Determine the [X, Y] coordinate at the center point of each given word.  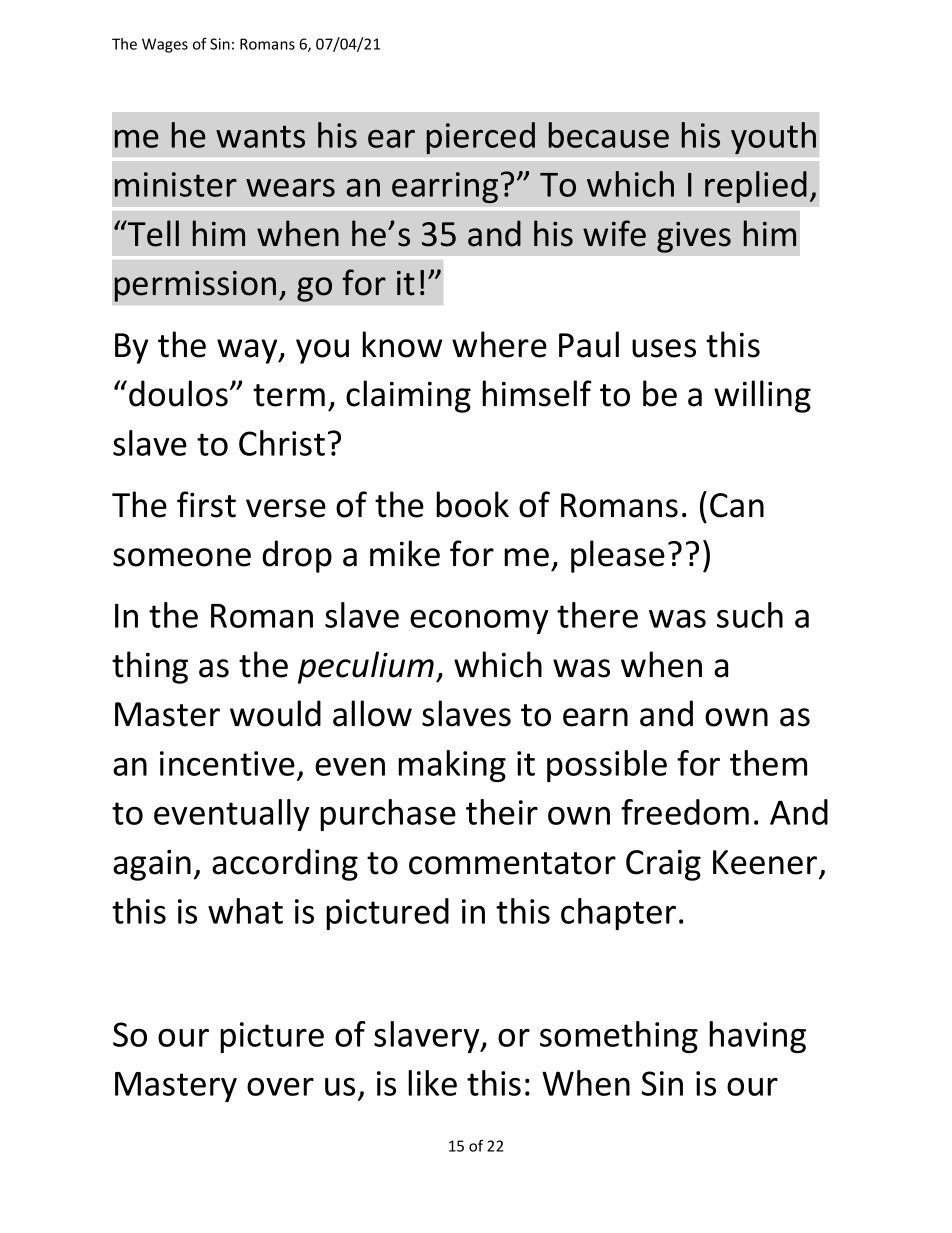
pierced [480, 138]
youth [773, 138]
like [432, 1083]
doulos [178, 393]
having [757, 1037]
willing [762, 396]
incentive [227, 763]
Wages [165, 45]
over [280, 1087]
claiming [408, 396]
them [768, 763]
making [452, 766]
